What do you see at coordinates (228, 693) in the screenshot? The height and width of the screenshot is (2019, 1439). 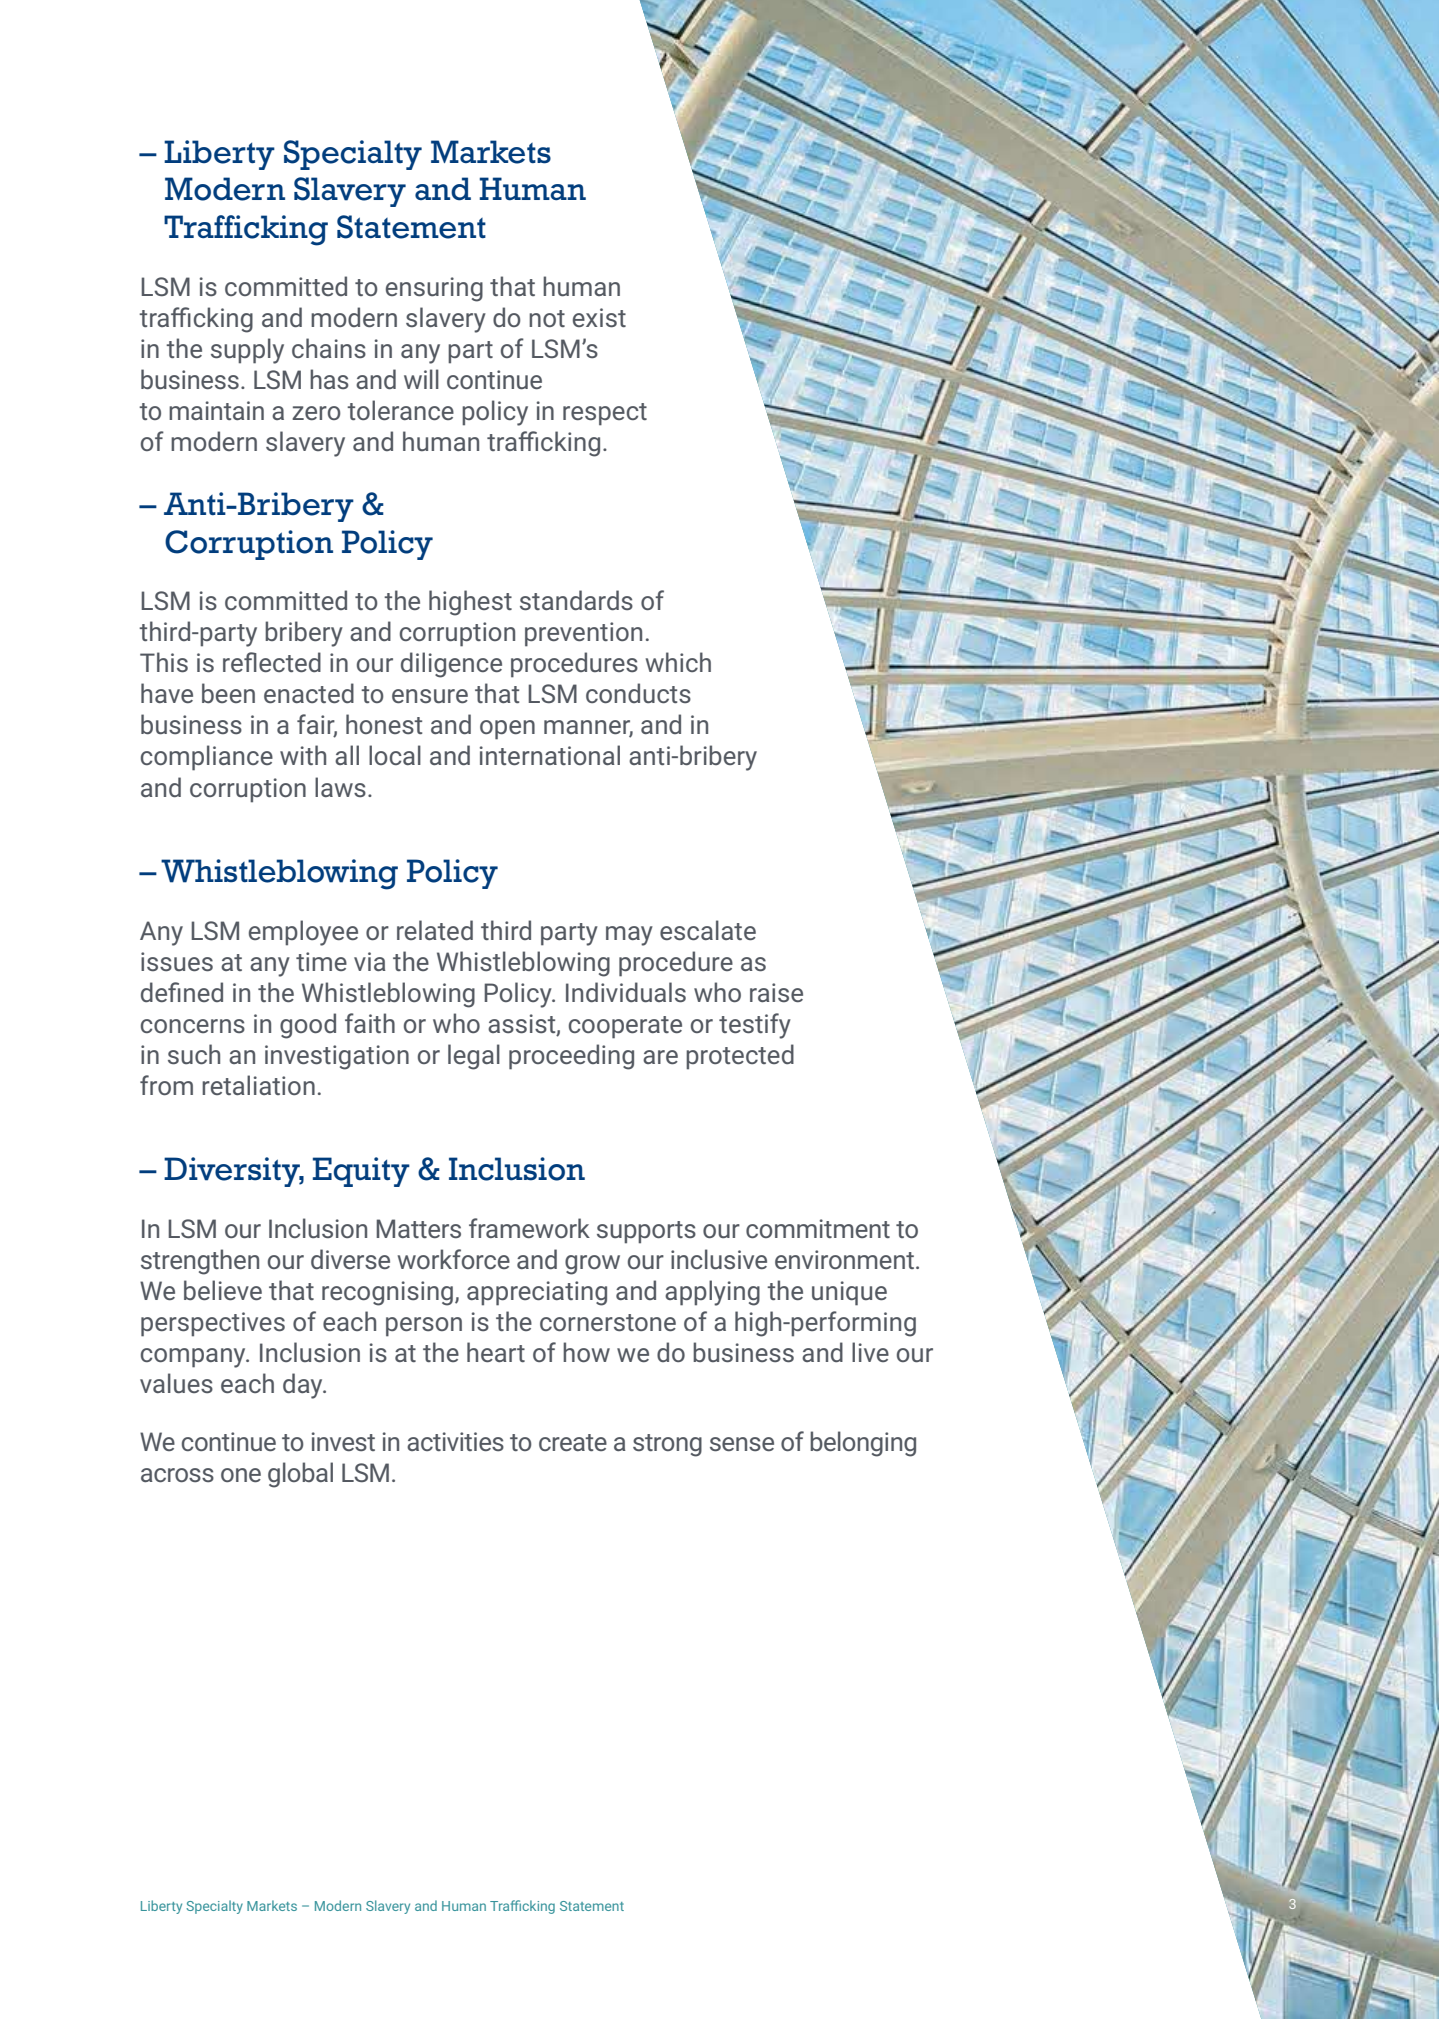 I see `been` at bounding box center [228, 693].
